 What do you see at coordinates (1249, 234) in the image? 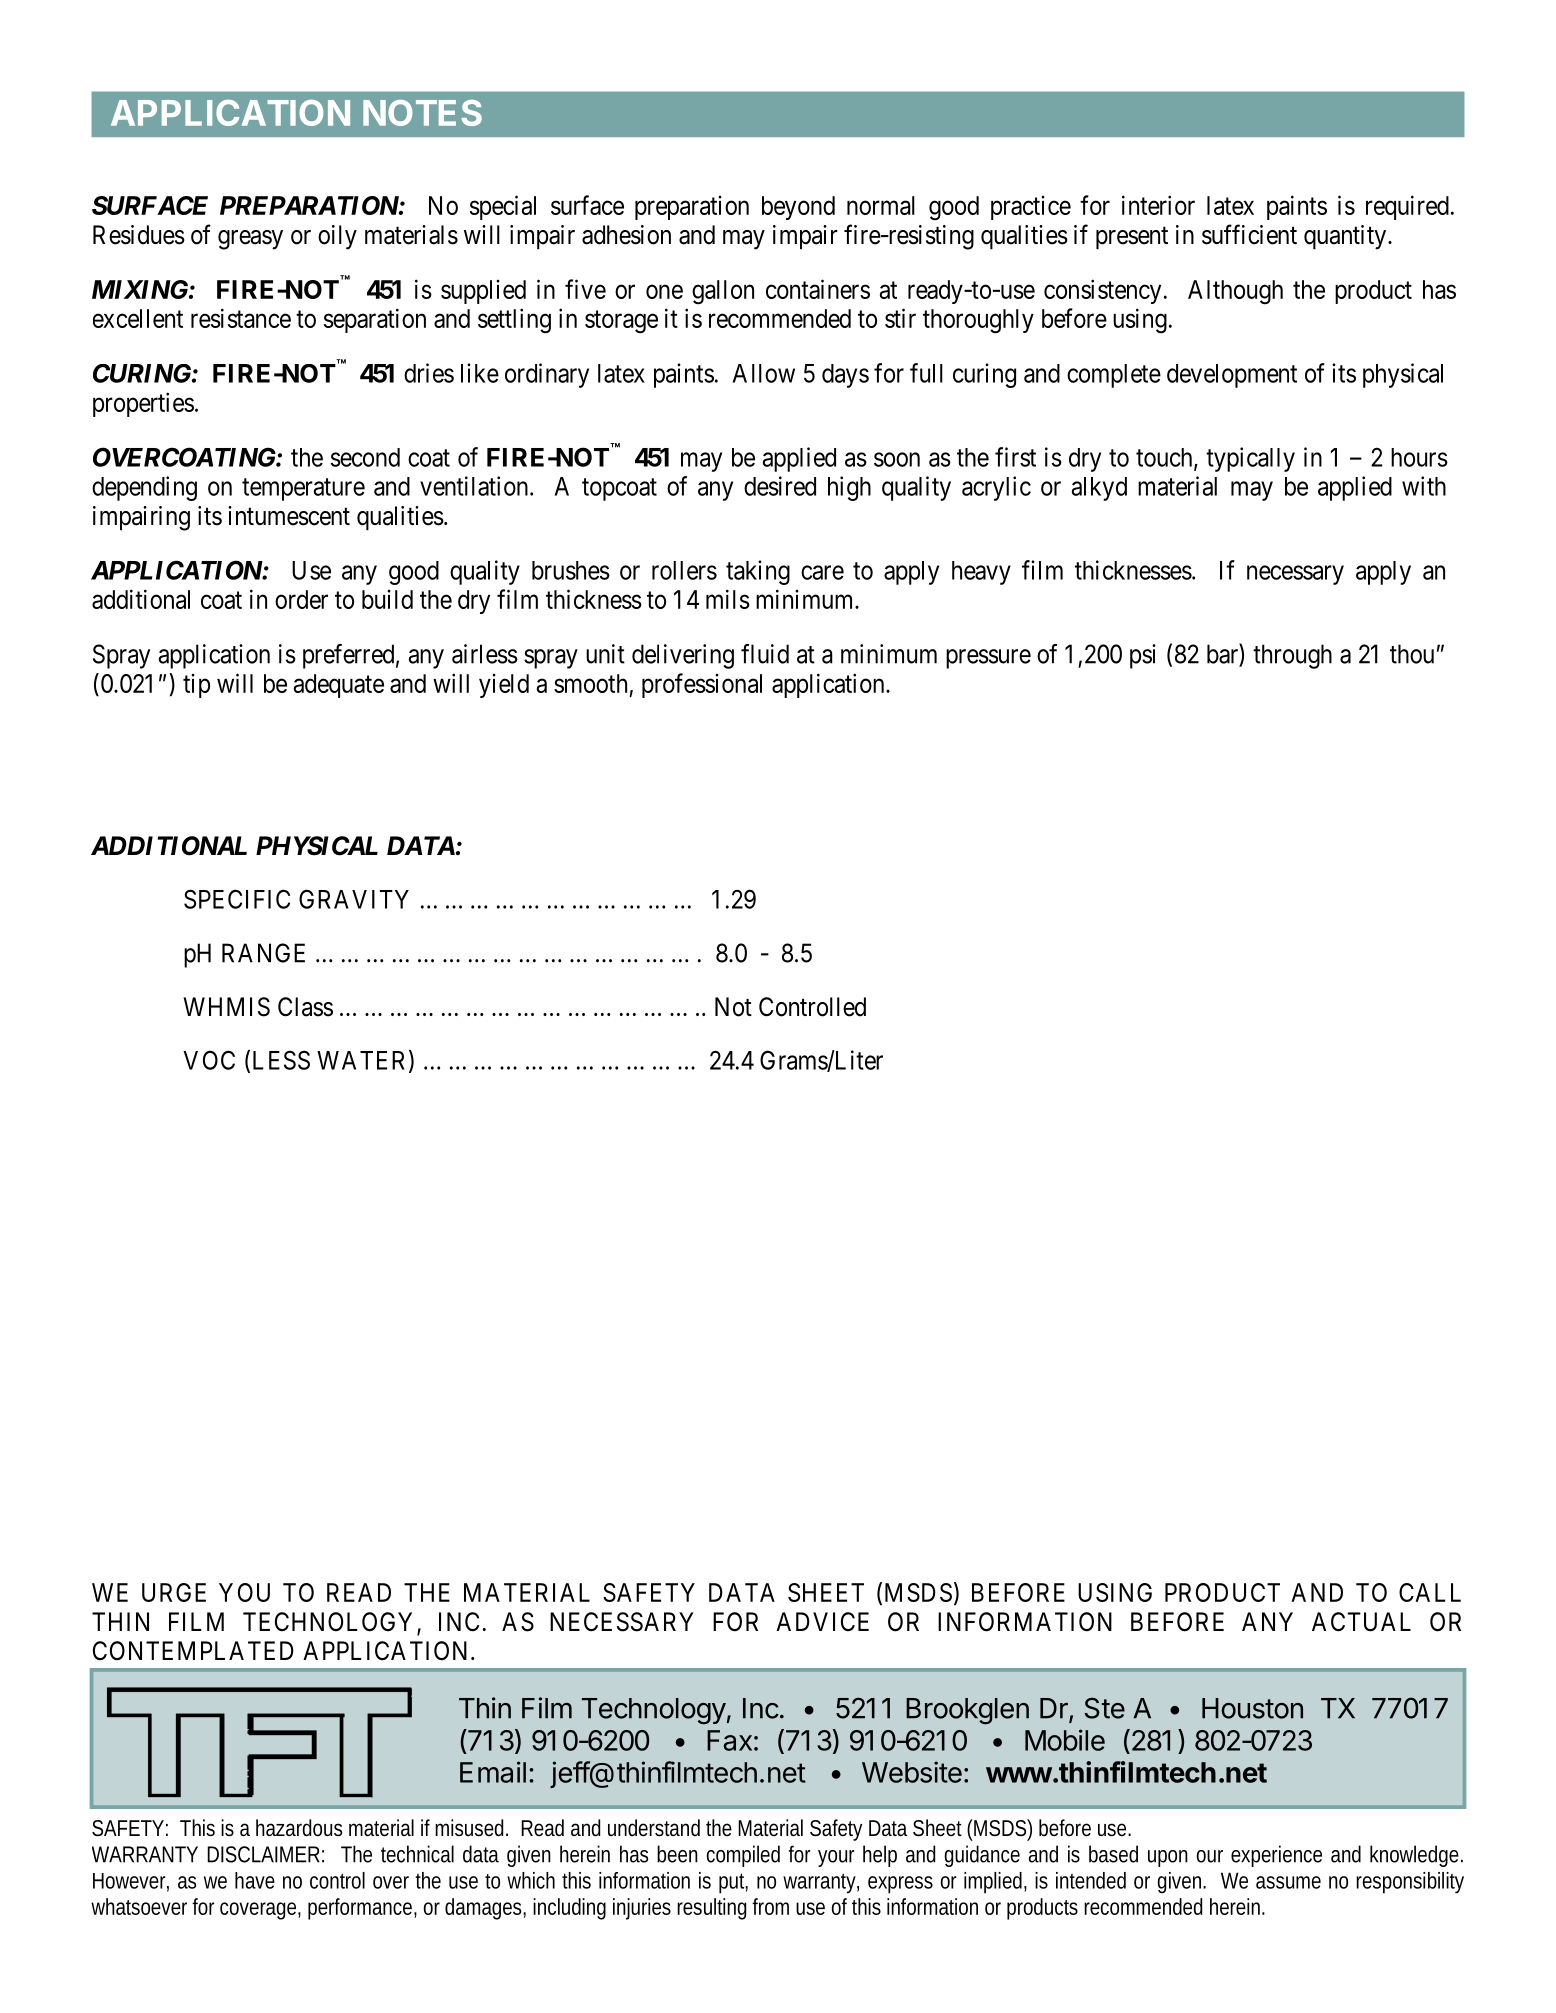
I see `sufficient` at bounding box center [1249, 234].
